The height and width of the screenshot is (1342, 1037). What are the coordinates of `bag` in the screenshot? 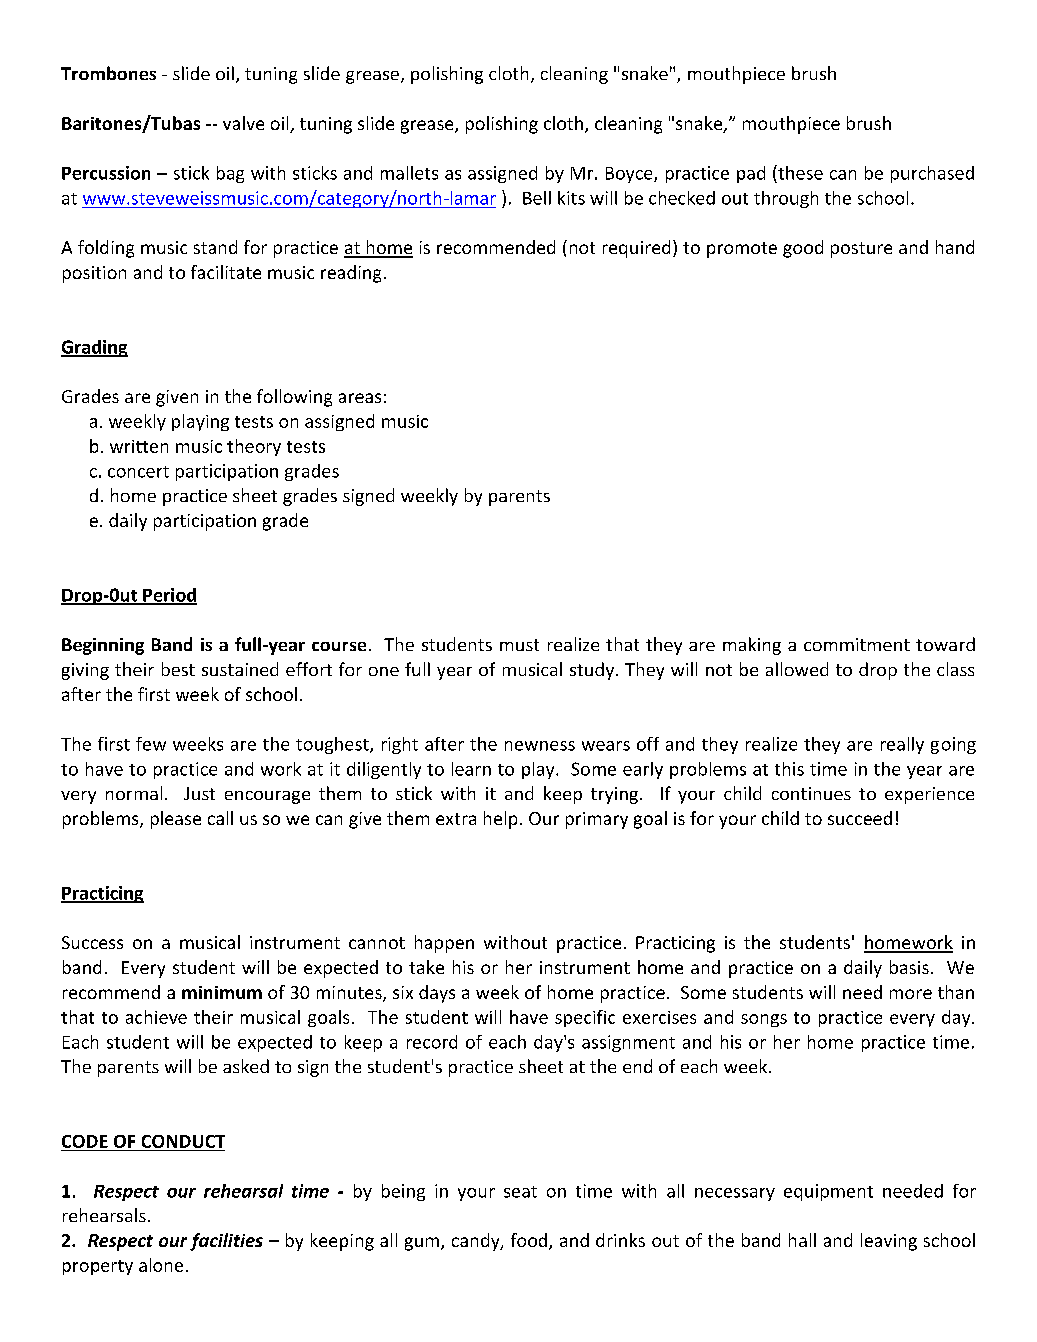 It's located at (230, 174).
